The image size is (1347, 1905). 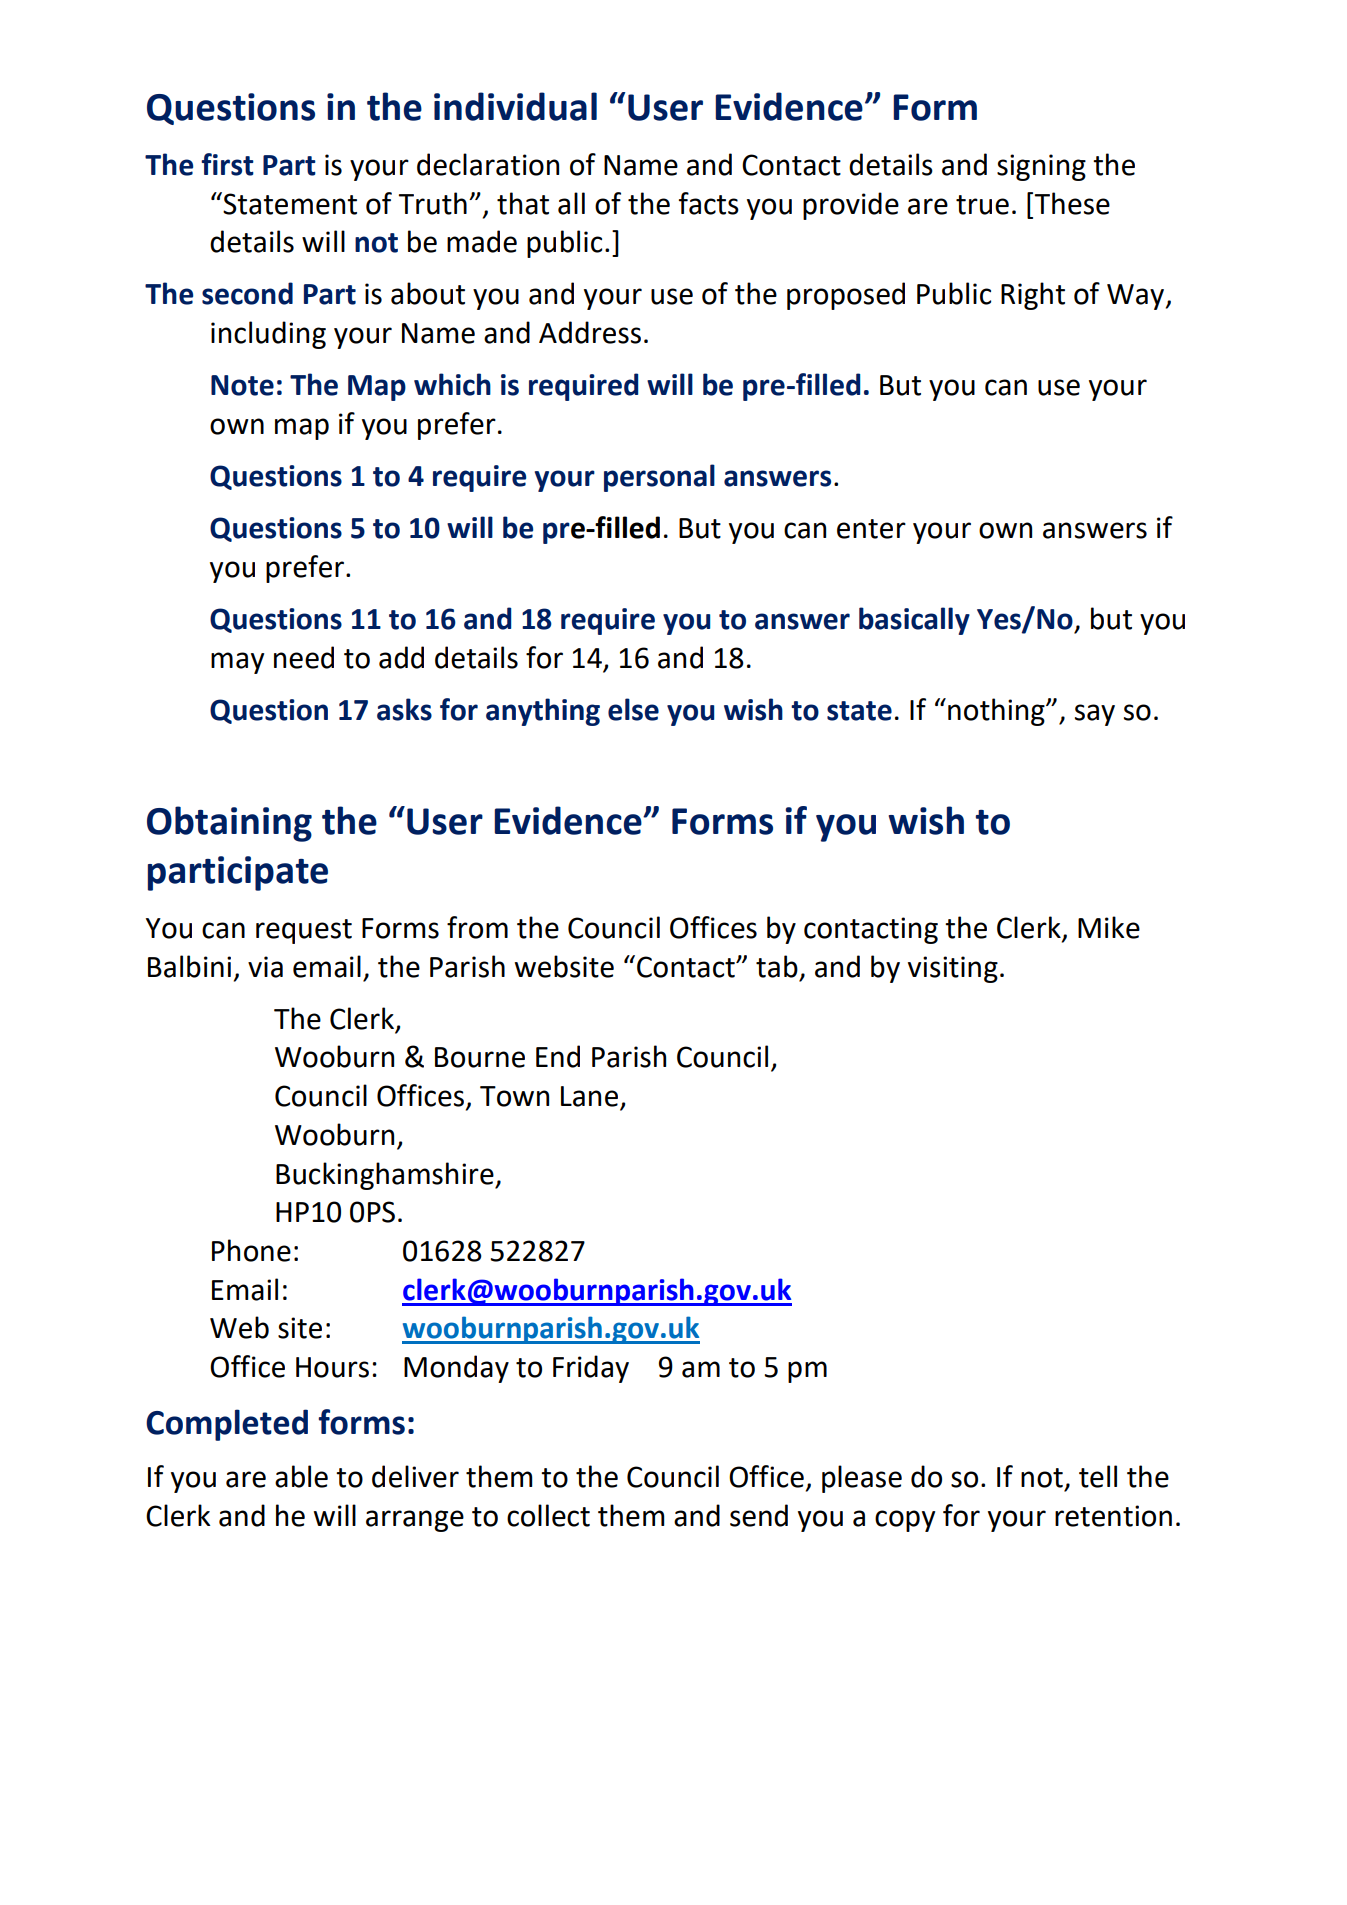 I want to click on signing, so click(x=1041, y=167).
